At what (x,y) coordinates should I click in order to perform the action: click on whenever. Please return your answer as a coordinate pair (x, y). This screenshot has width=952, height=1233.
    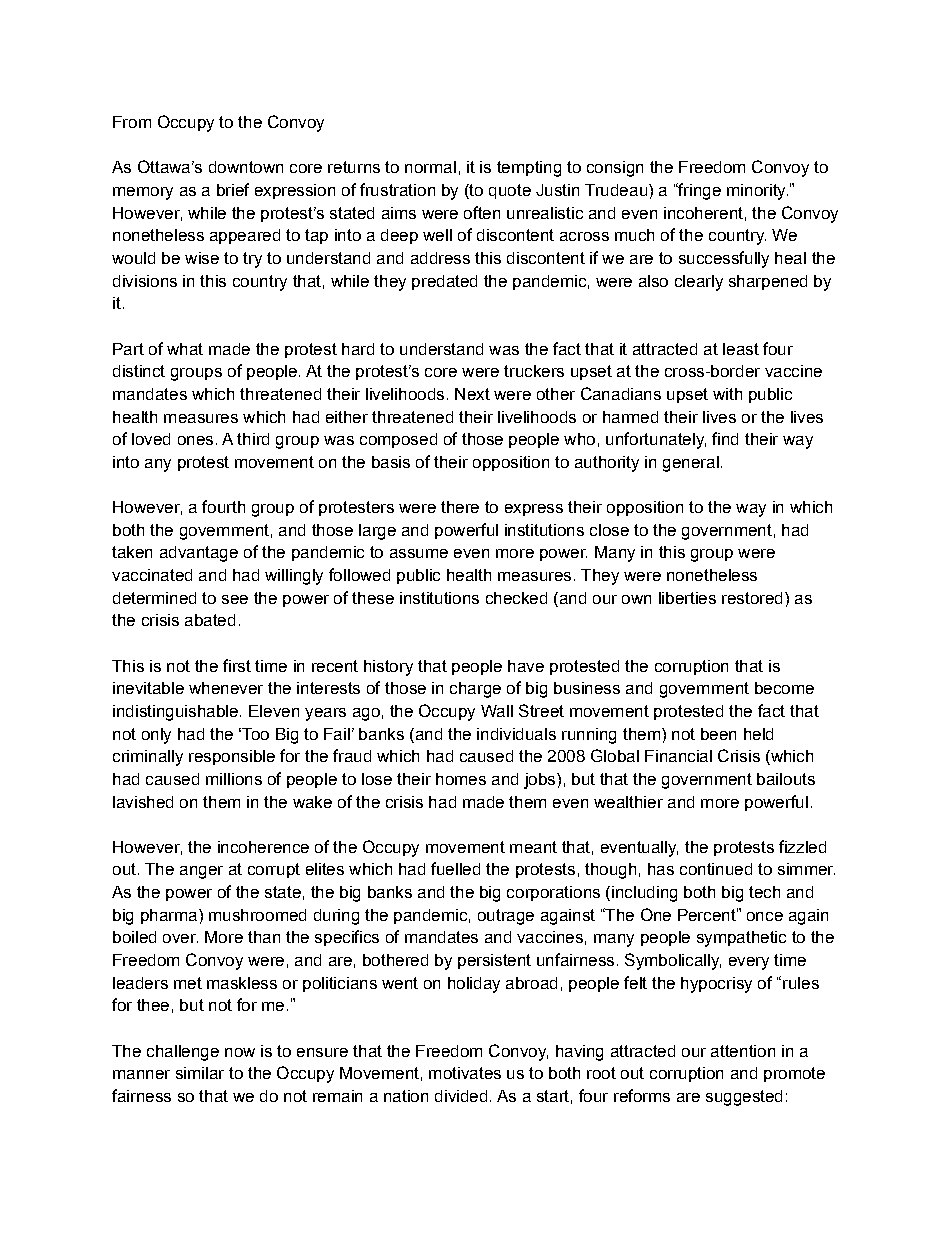
    Looking at the image, I should click on (226, 688).
